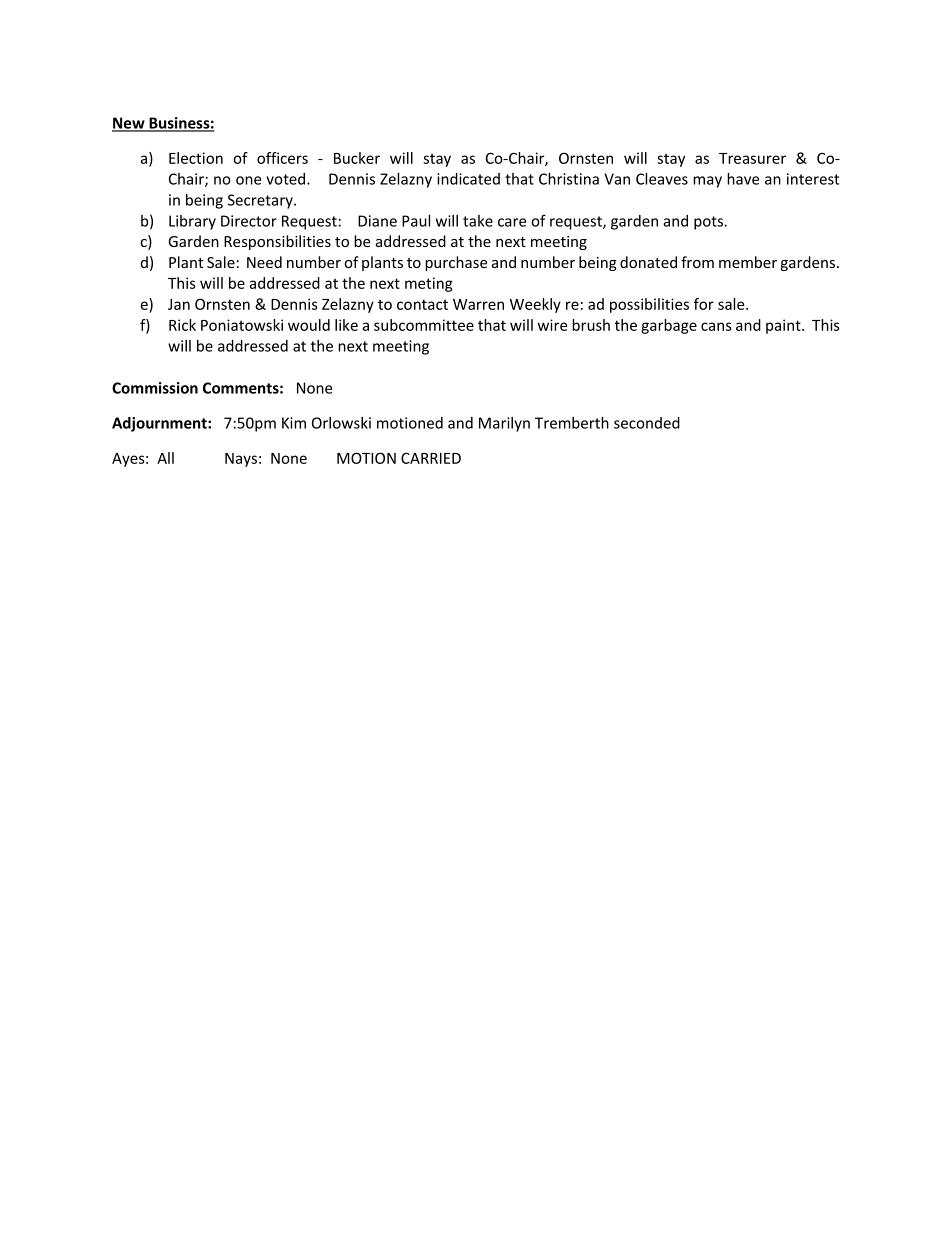 Image resolution: width=952 pixels, height=1233 pixels. What do you see at coordinates (241, 460) in the screenshot?
I see `Nays` at bounding box center [241, 460].
